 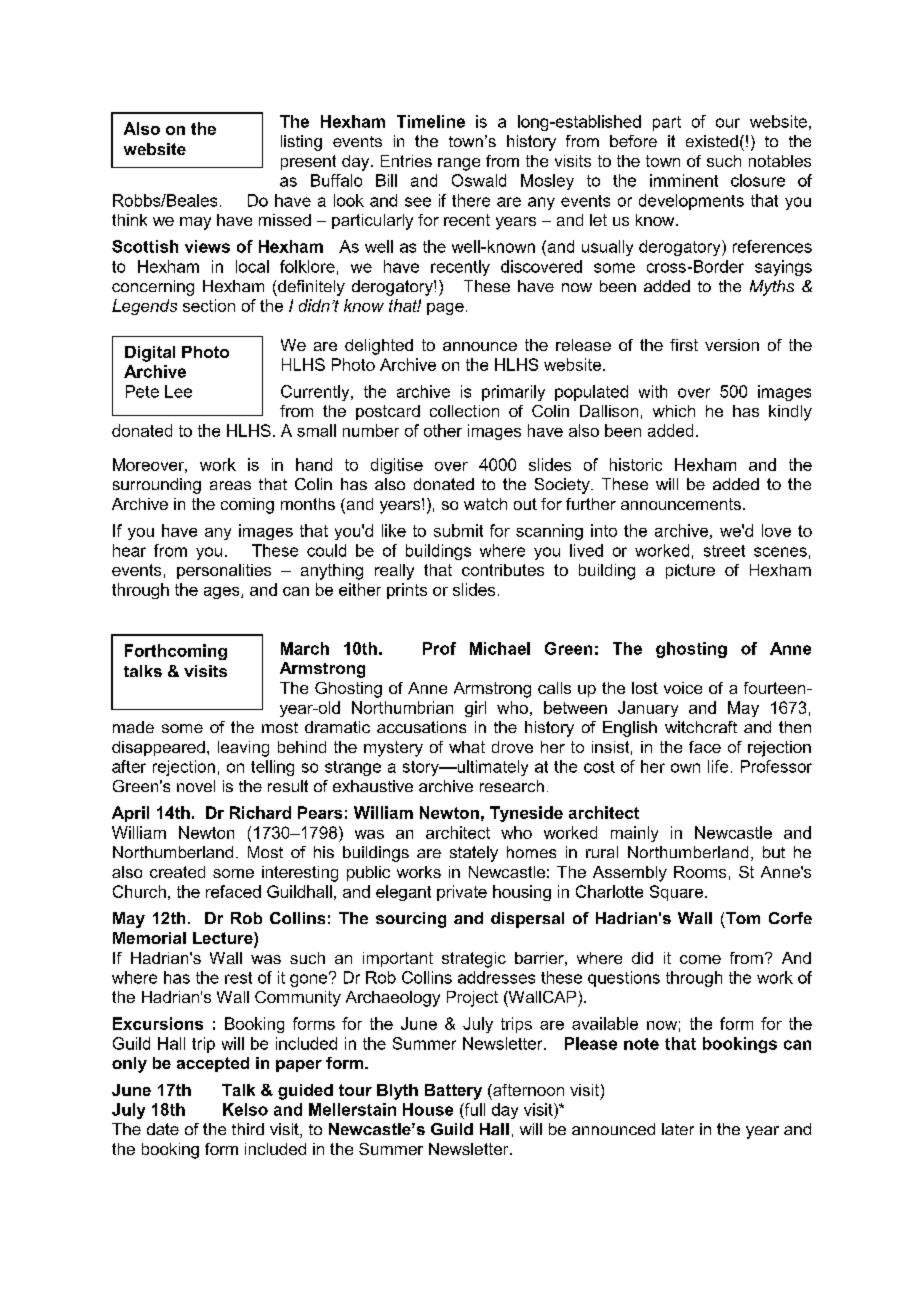 I want to click on Michael, so click(x=500, y=648).
